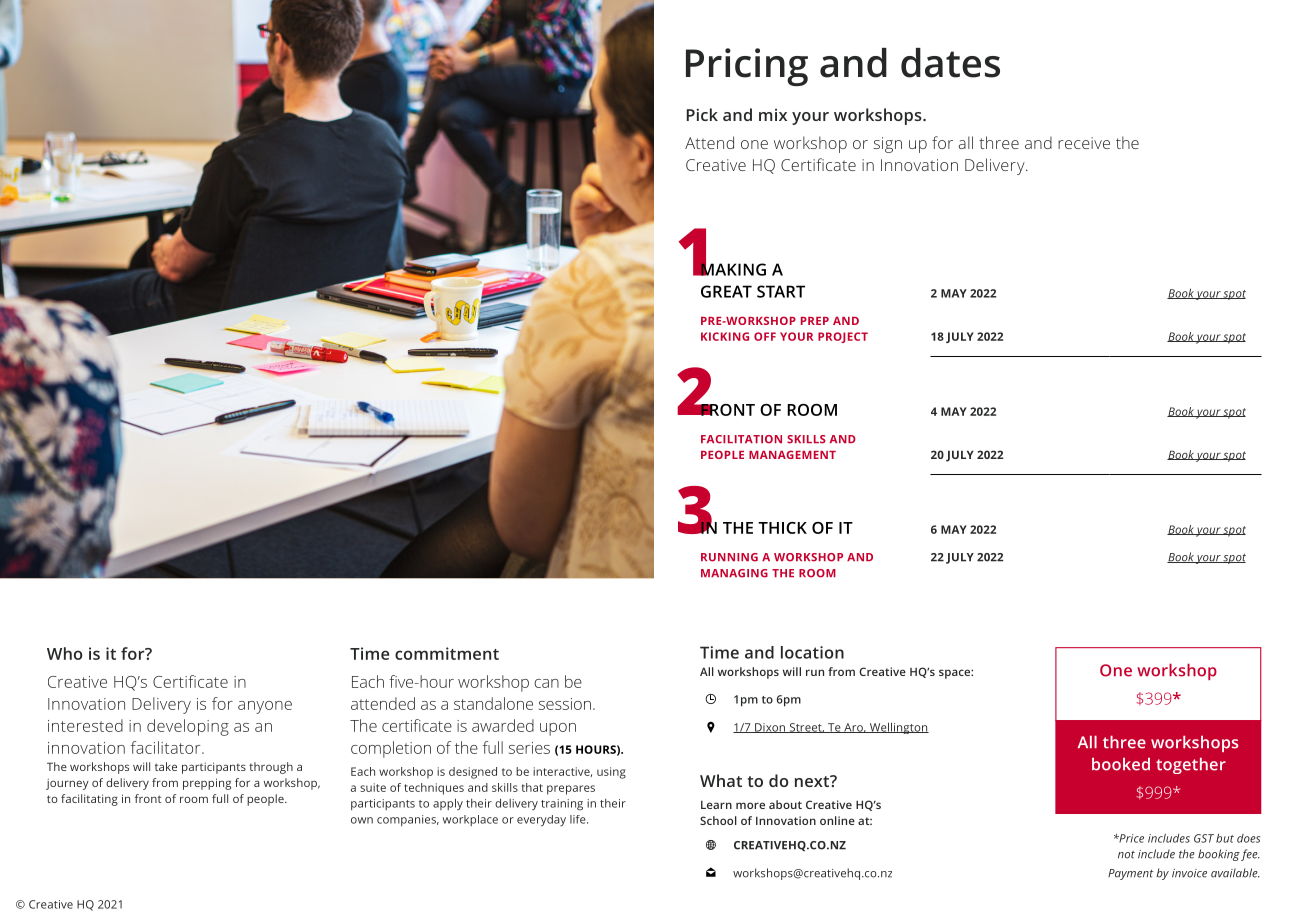  I want to click on FACILITATION, so click(741, 439).
